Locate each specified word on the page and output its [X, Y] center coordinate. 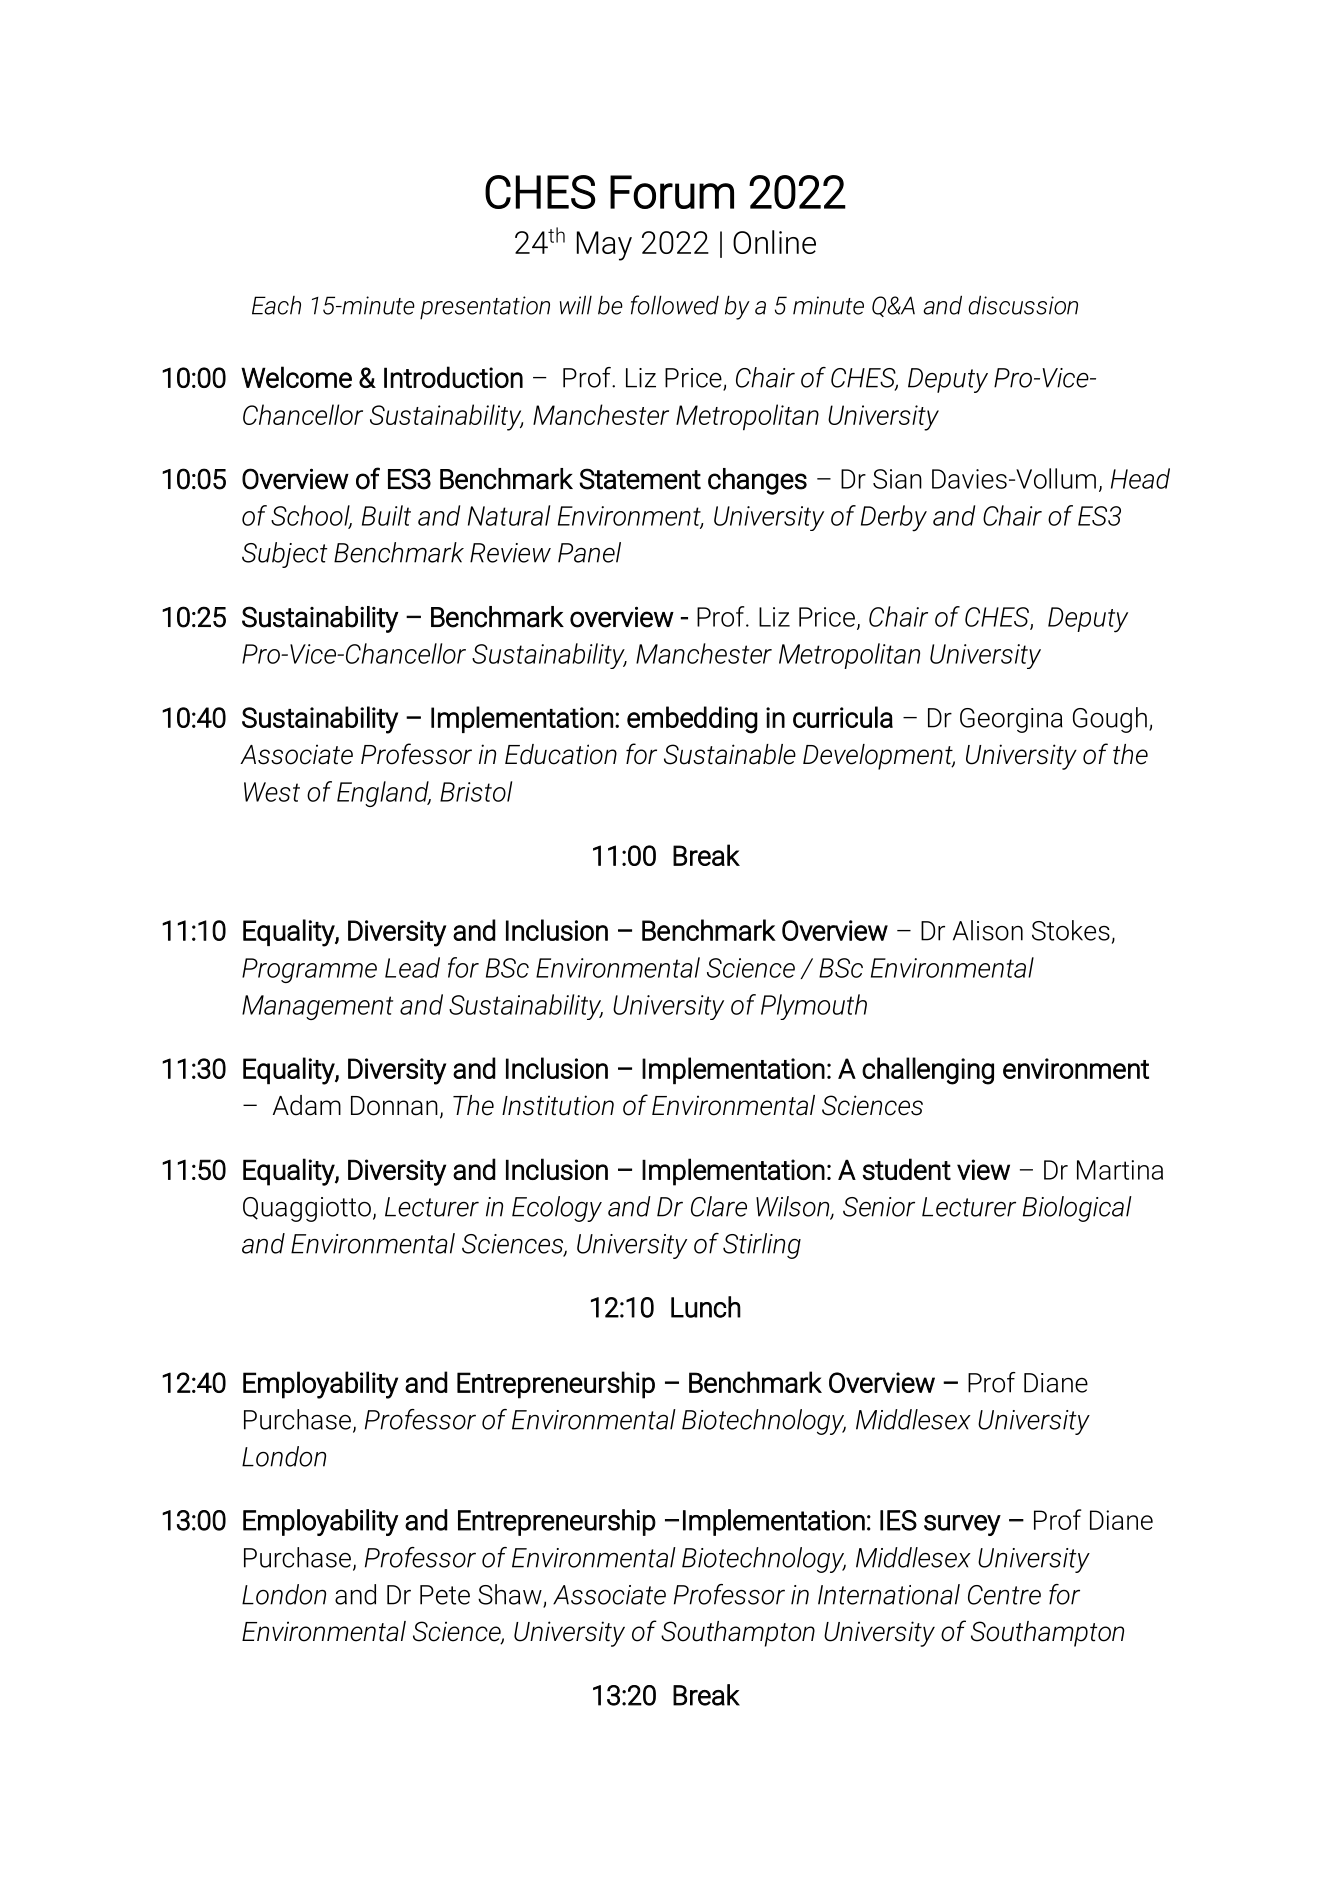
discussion [1023, 305]
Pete [445, 1595]
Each [276, 305]
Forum [672, 192]
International [889, 1594]
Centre [1004, 1595]
